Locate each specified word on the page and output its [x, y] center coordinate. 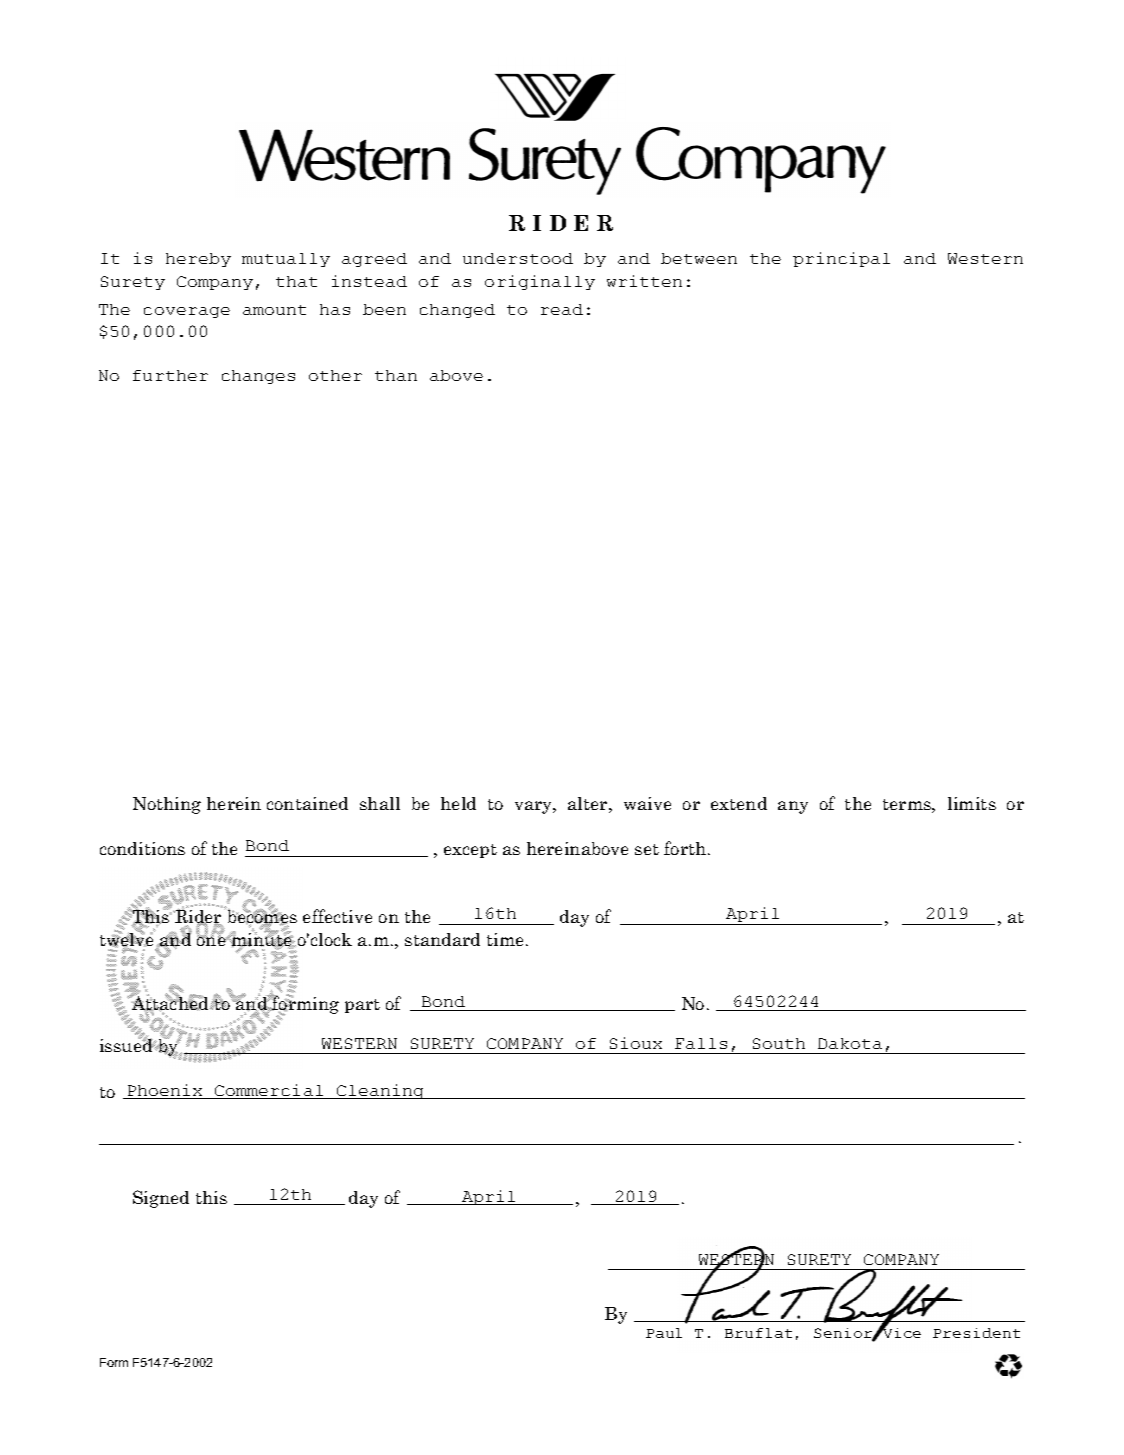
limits [972, 803]
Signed [161, 1199]
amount [274, 310]
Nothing [167, 805]
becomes [261, 917]
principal [841, 259]
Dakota [850, 1043]
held [458, 803]
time [507, 939]
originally [540, 282]
